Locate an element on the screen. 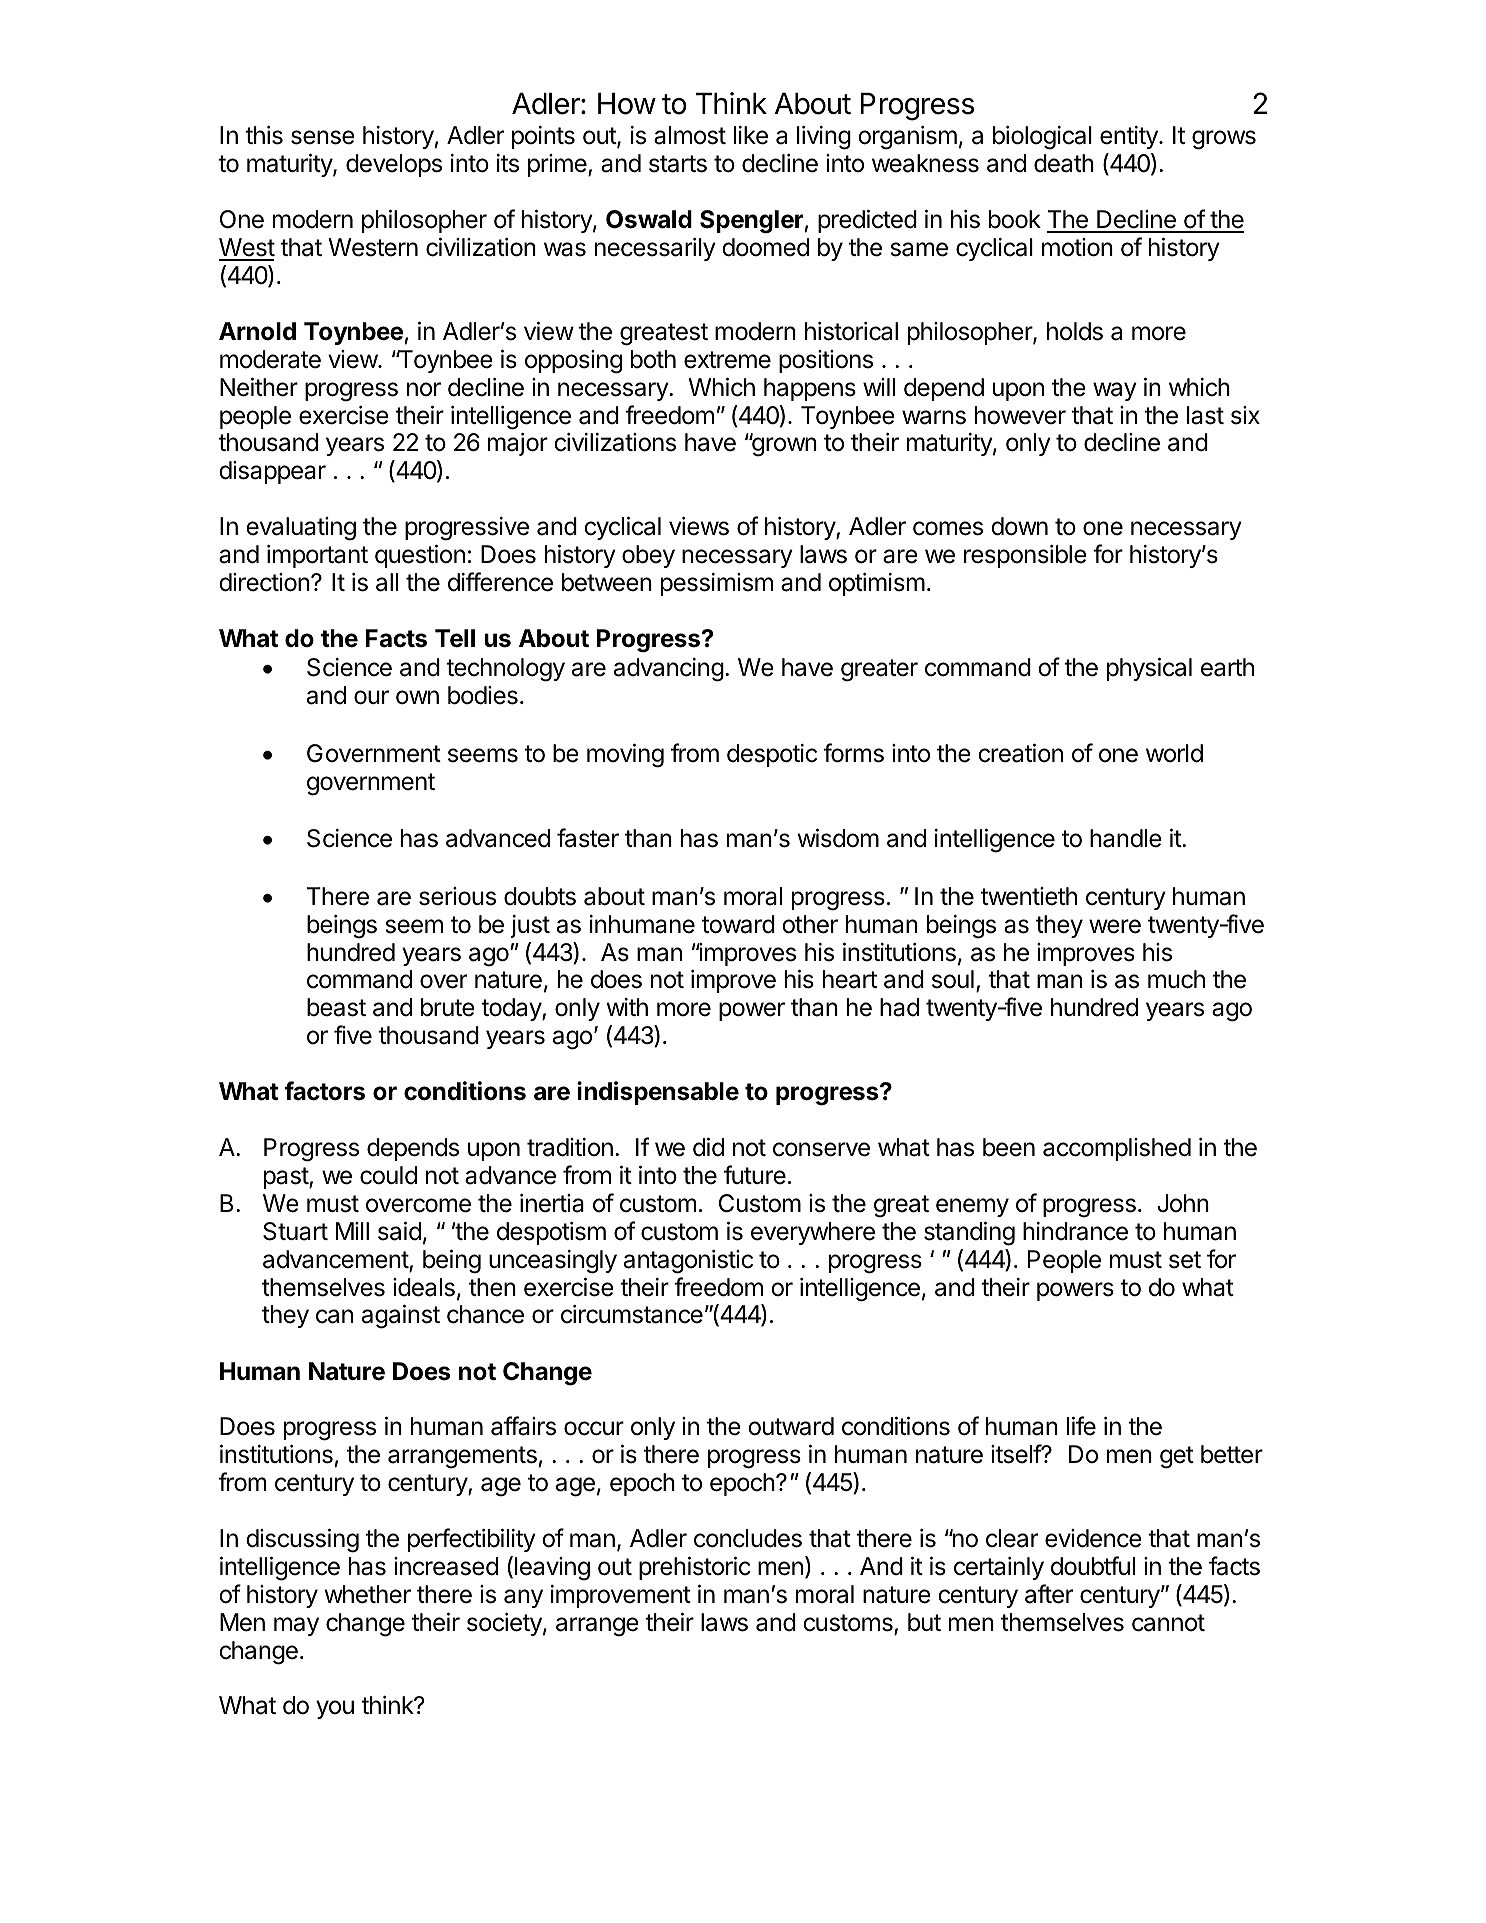 This screenshot has height=1923, width=1486. develops is located at coordinates (394, 165).
